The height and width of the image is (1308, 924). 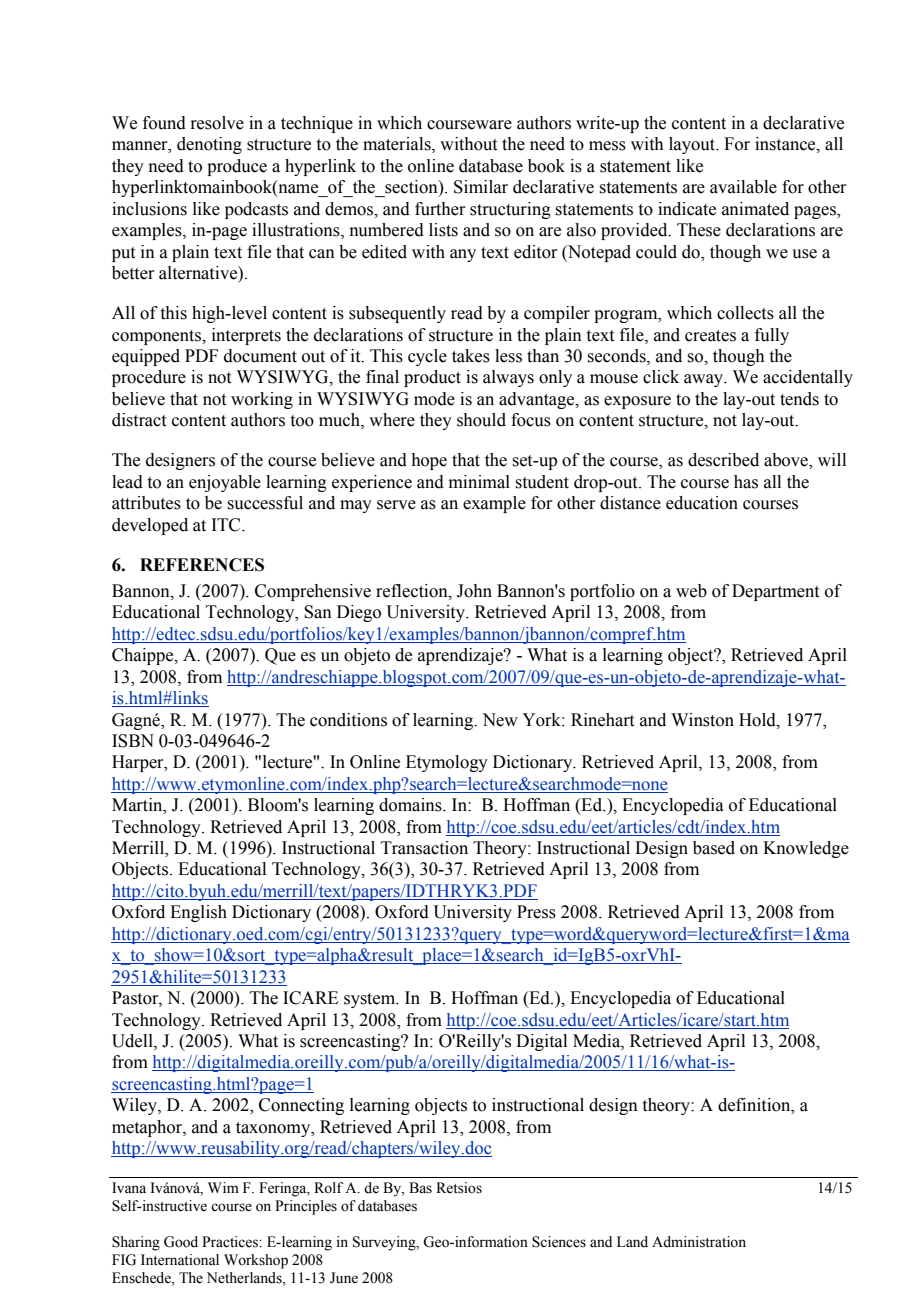 What do you see at coordinates (231, 1242) in the image?
I see `Practices` at bounding box center [231, 1242].
